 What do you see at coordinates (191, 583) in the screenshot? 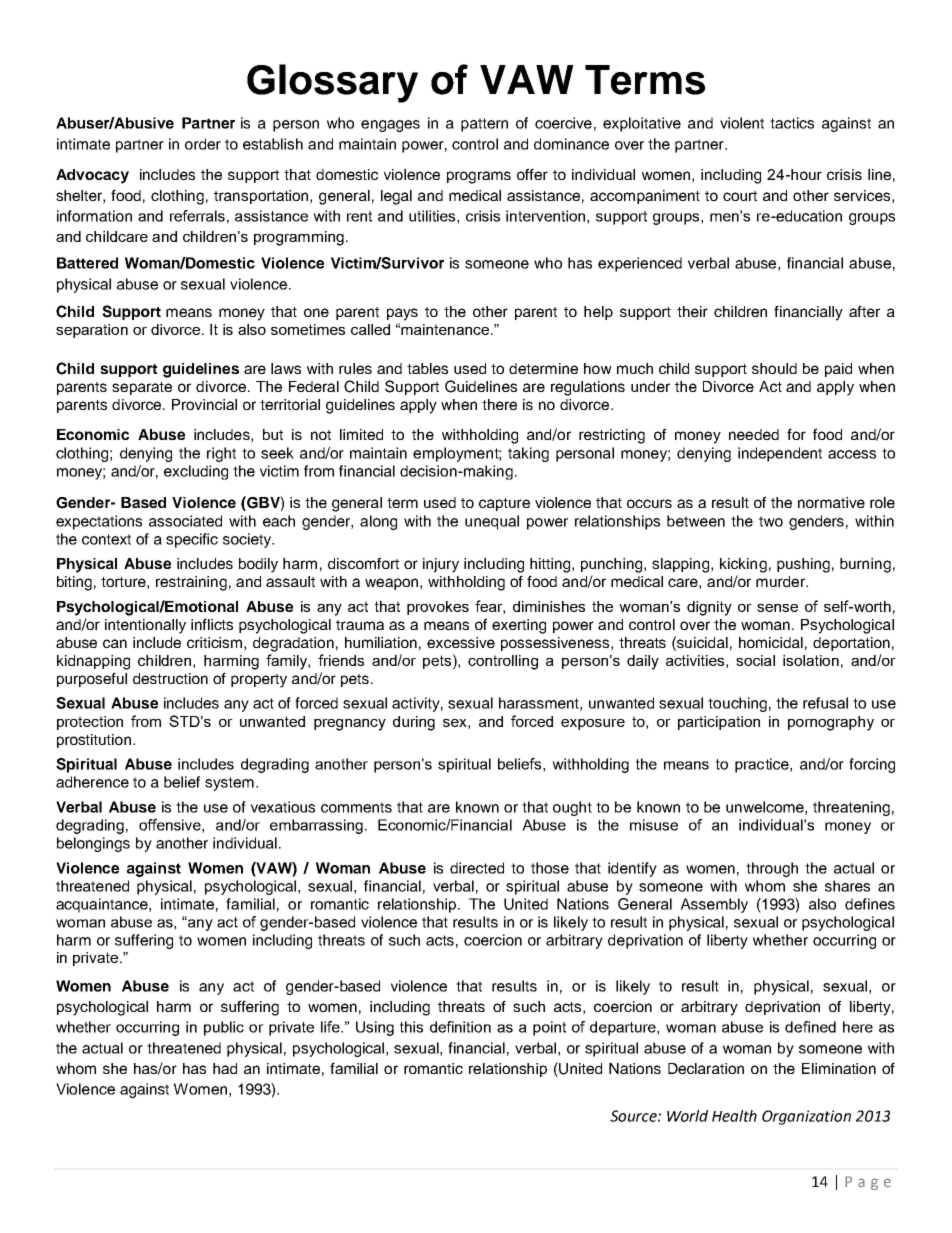
I see `restraining` at bounding box center [191, 583].
